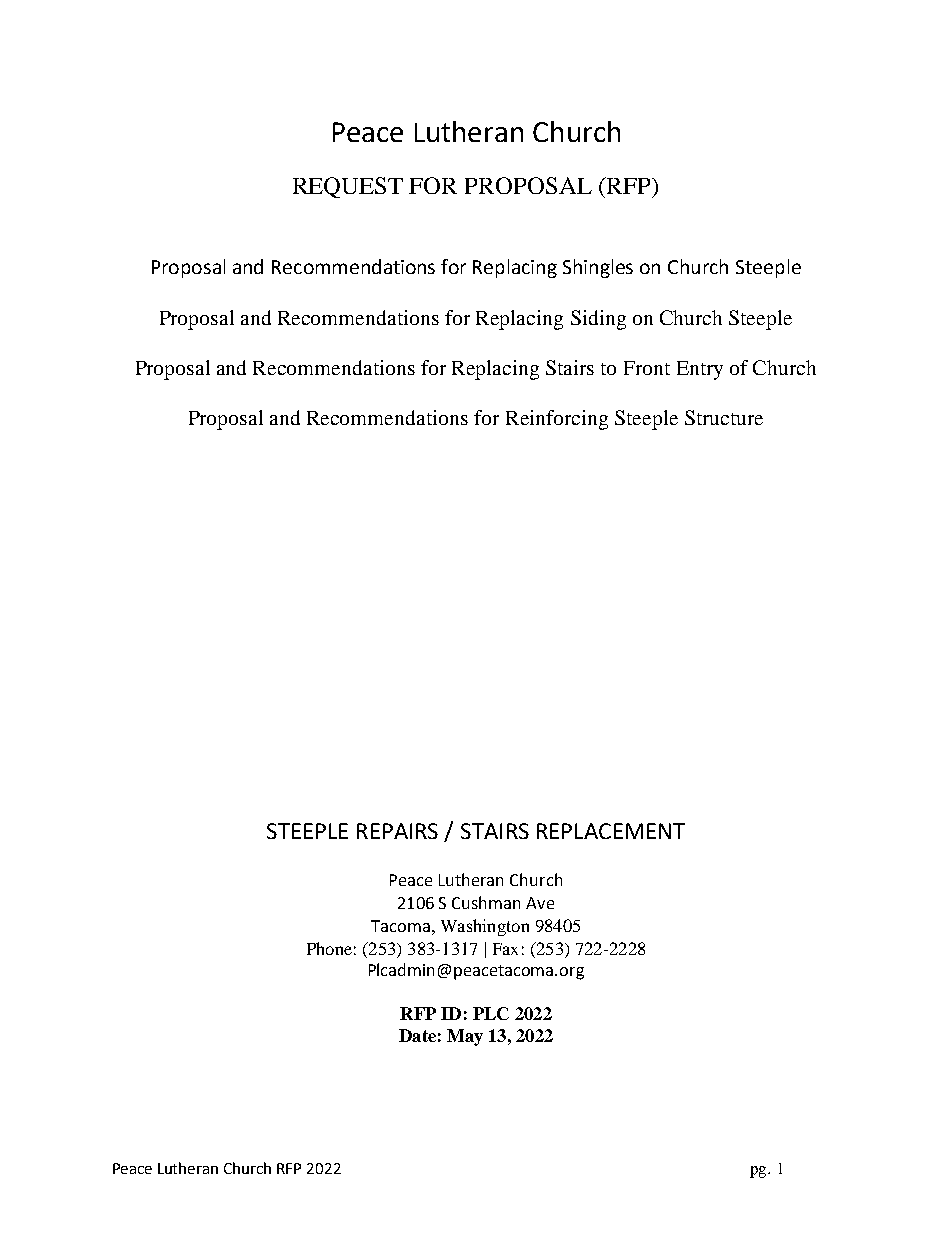 The height and width of the document is (1233, 952). I want to click on REPLACEMENT, so click(611, 831).
